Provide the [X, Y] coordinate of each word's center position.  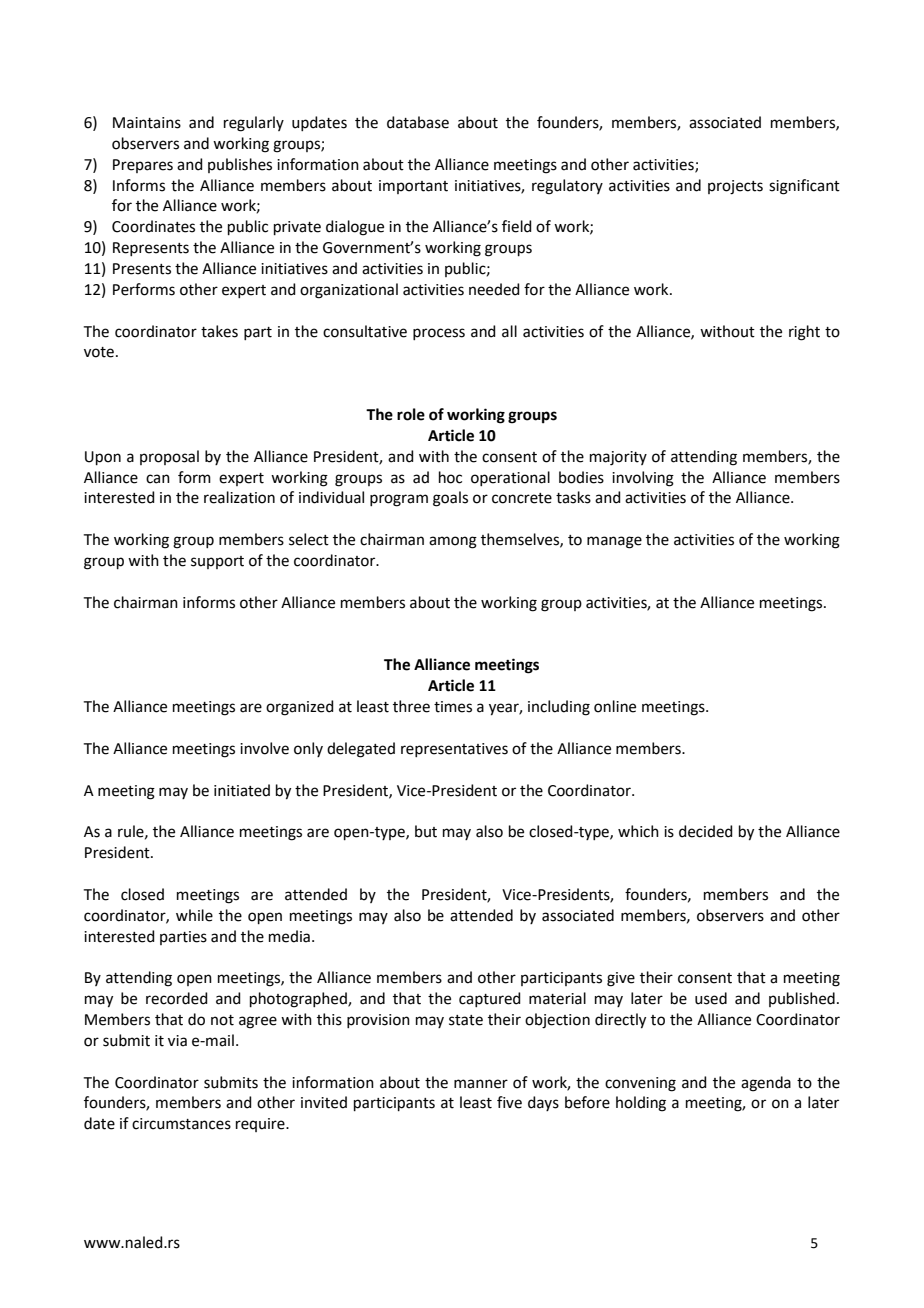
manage [614, 542]
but [426, 831]
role [411, 414]
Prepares [143, 166]
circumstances [181, 1124]
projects [735, 187]
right [804, 333]
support [217, 562]
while [194, 915]
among [453, 542]
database [418, 122]
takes [219, 331]
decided [706, 831]
